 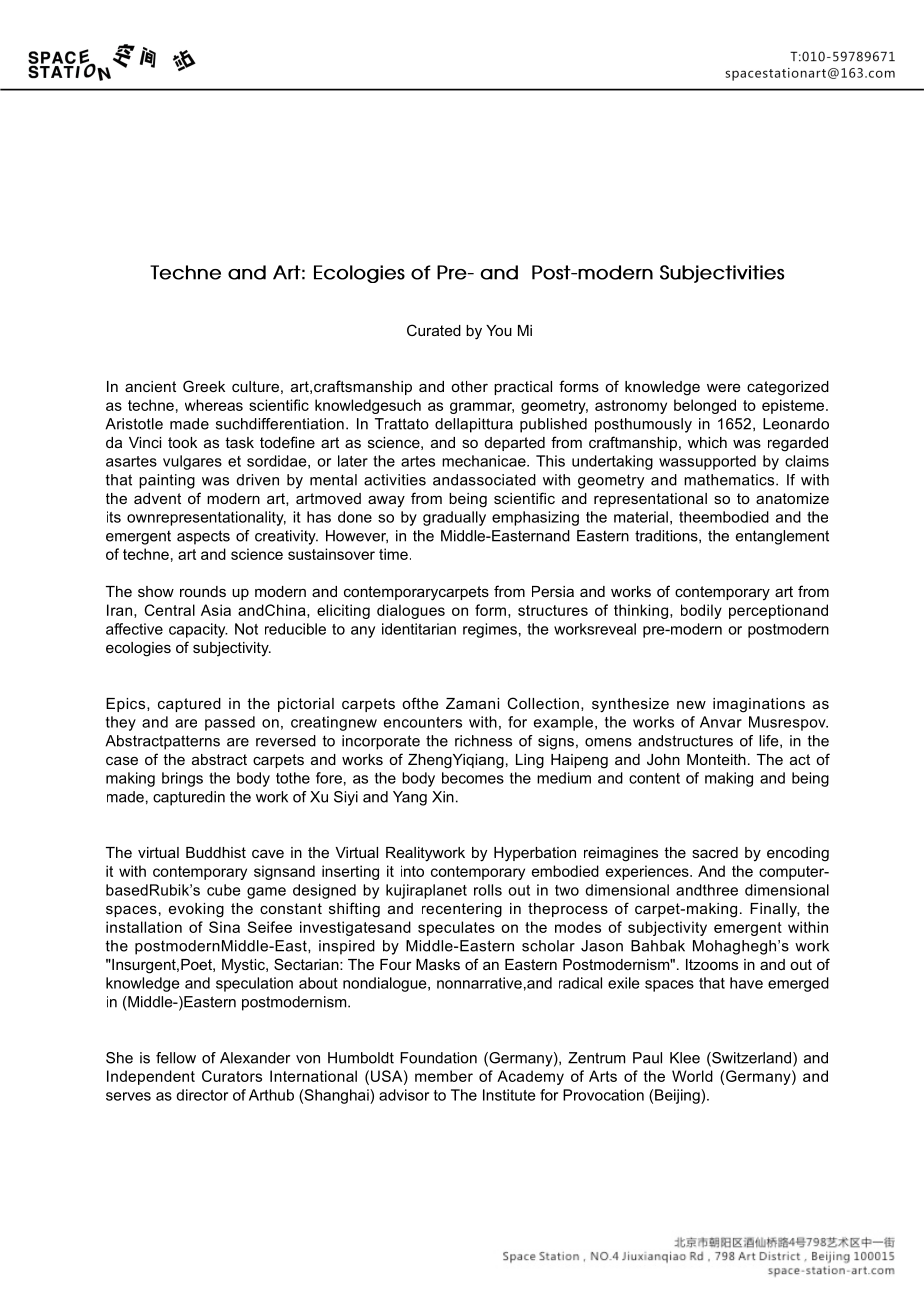 I want to click on Subjectivities, so click(x=722, y=274).
